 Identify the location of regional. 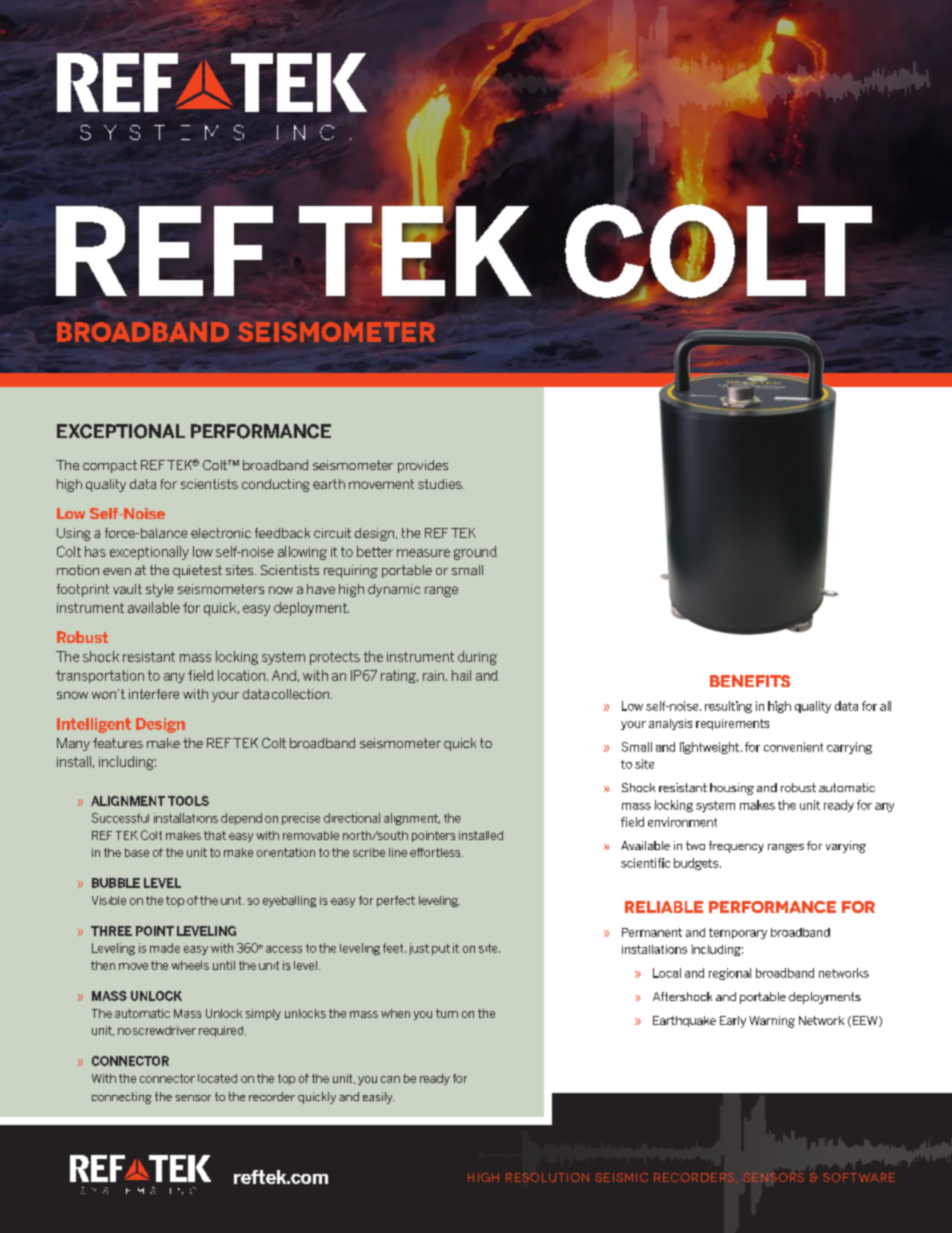
(730, 974).
